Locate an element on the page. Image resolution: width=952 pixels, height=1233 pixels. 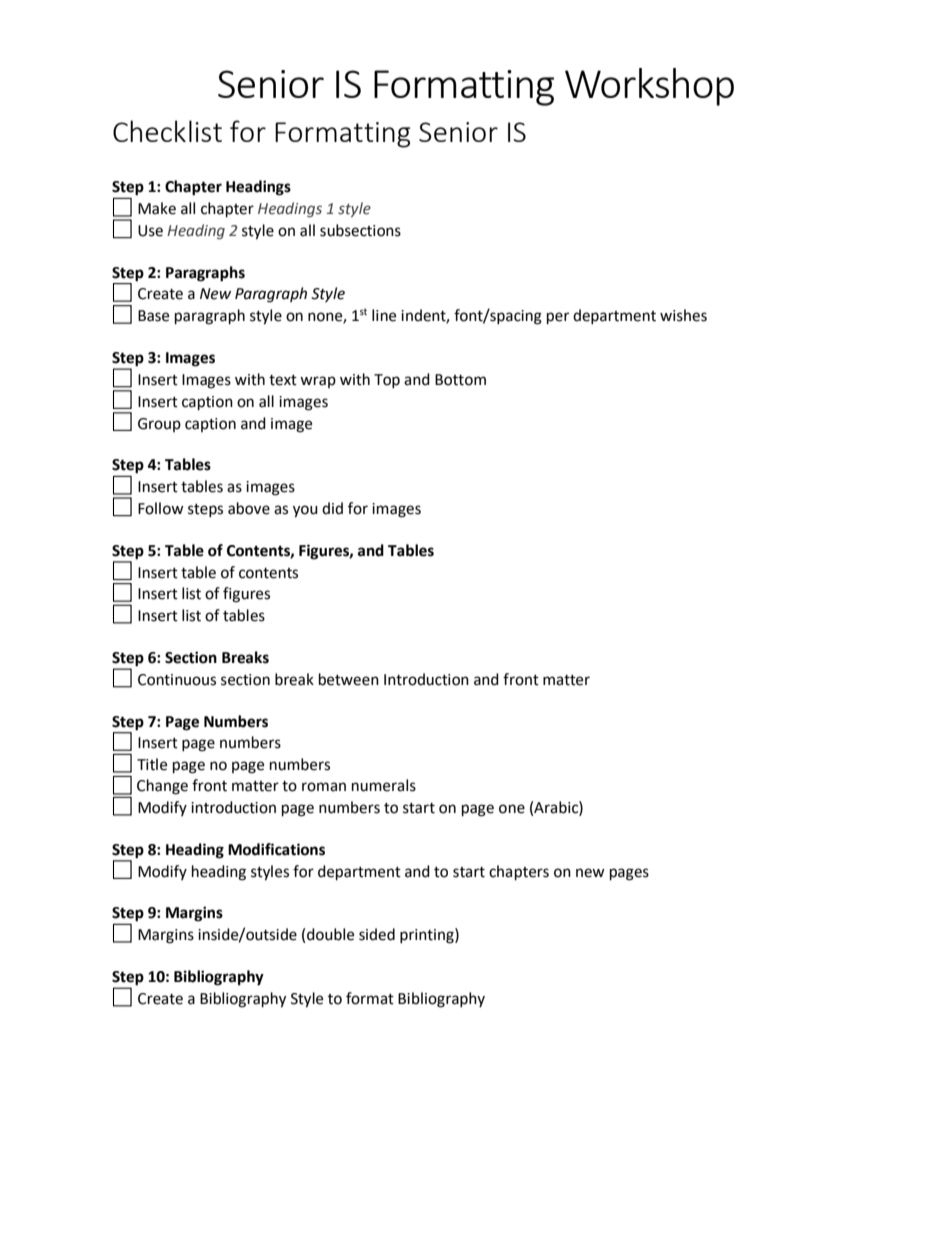
Workshop is located at coordinates (649, 87).
